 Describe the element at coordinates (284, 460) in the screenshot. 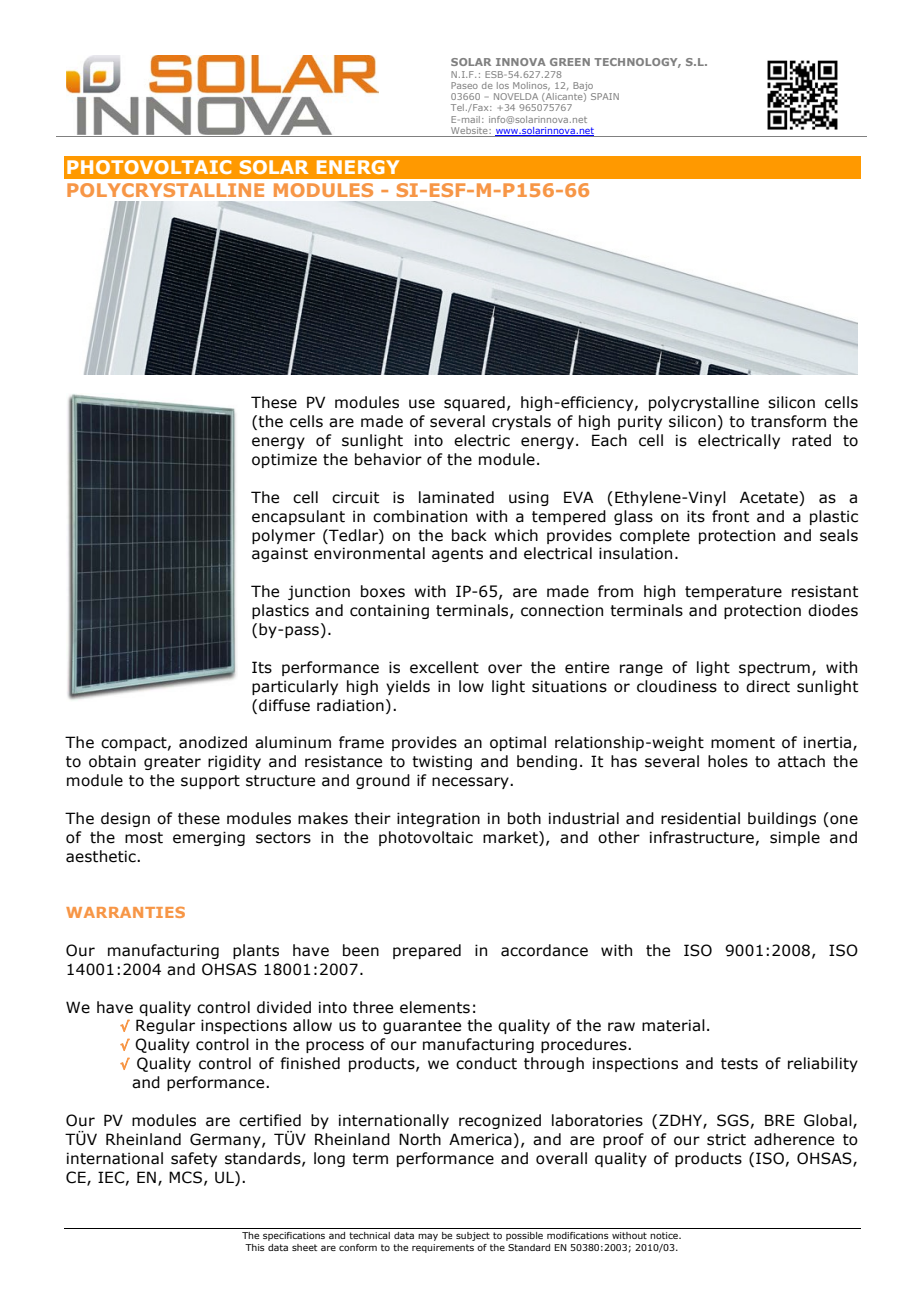

I see `optimize` at that location.
